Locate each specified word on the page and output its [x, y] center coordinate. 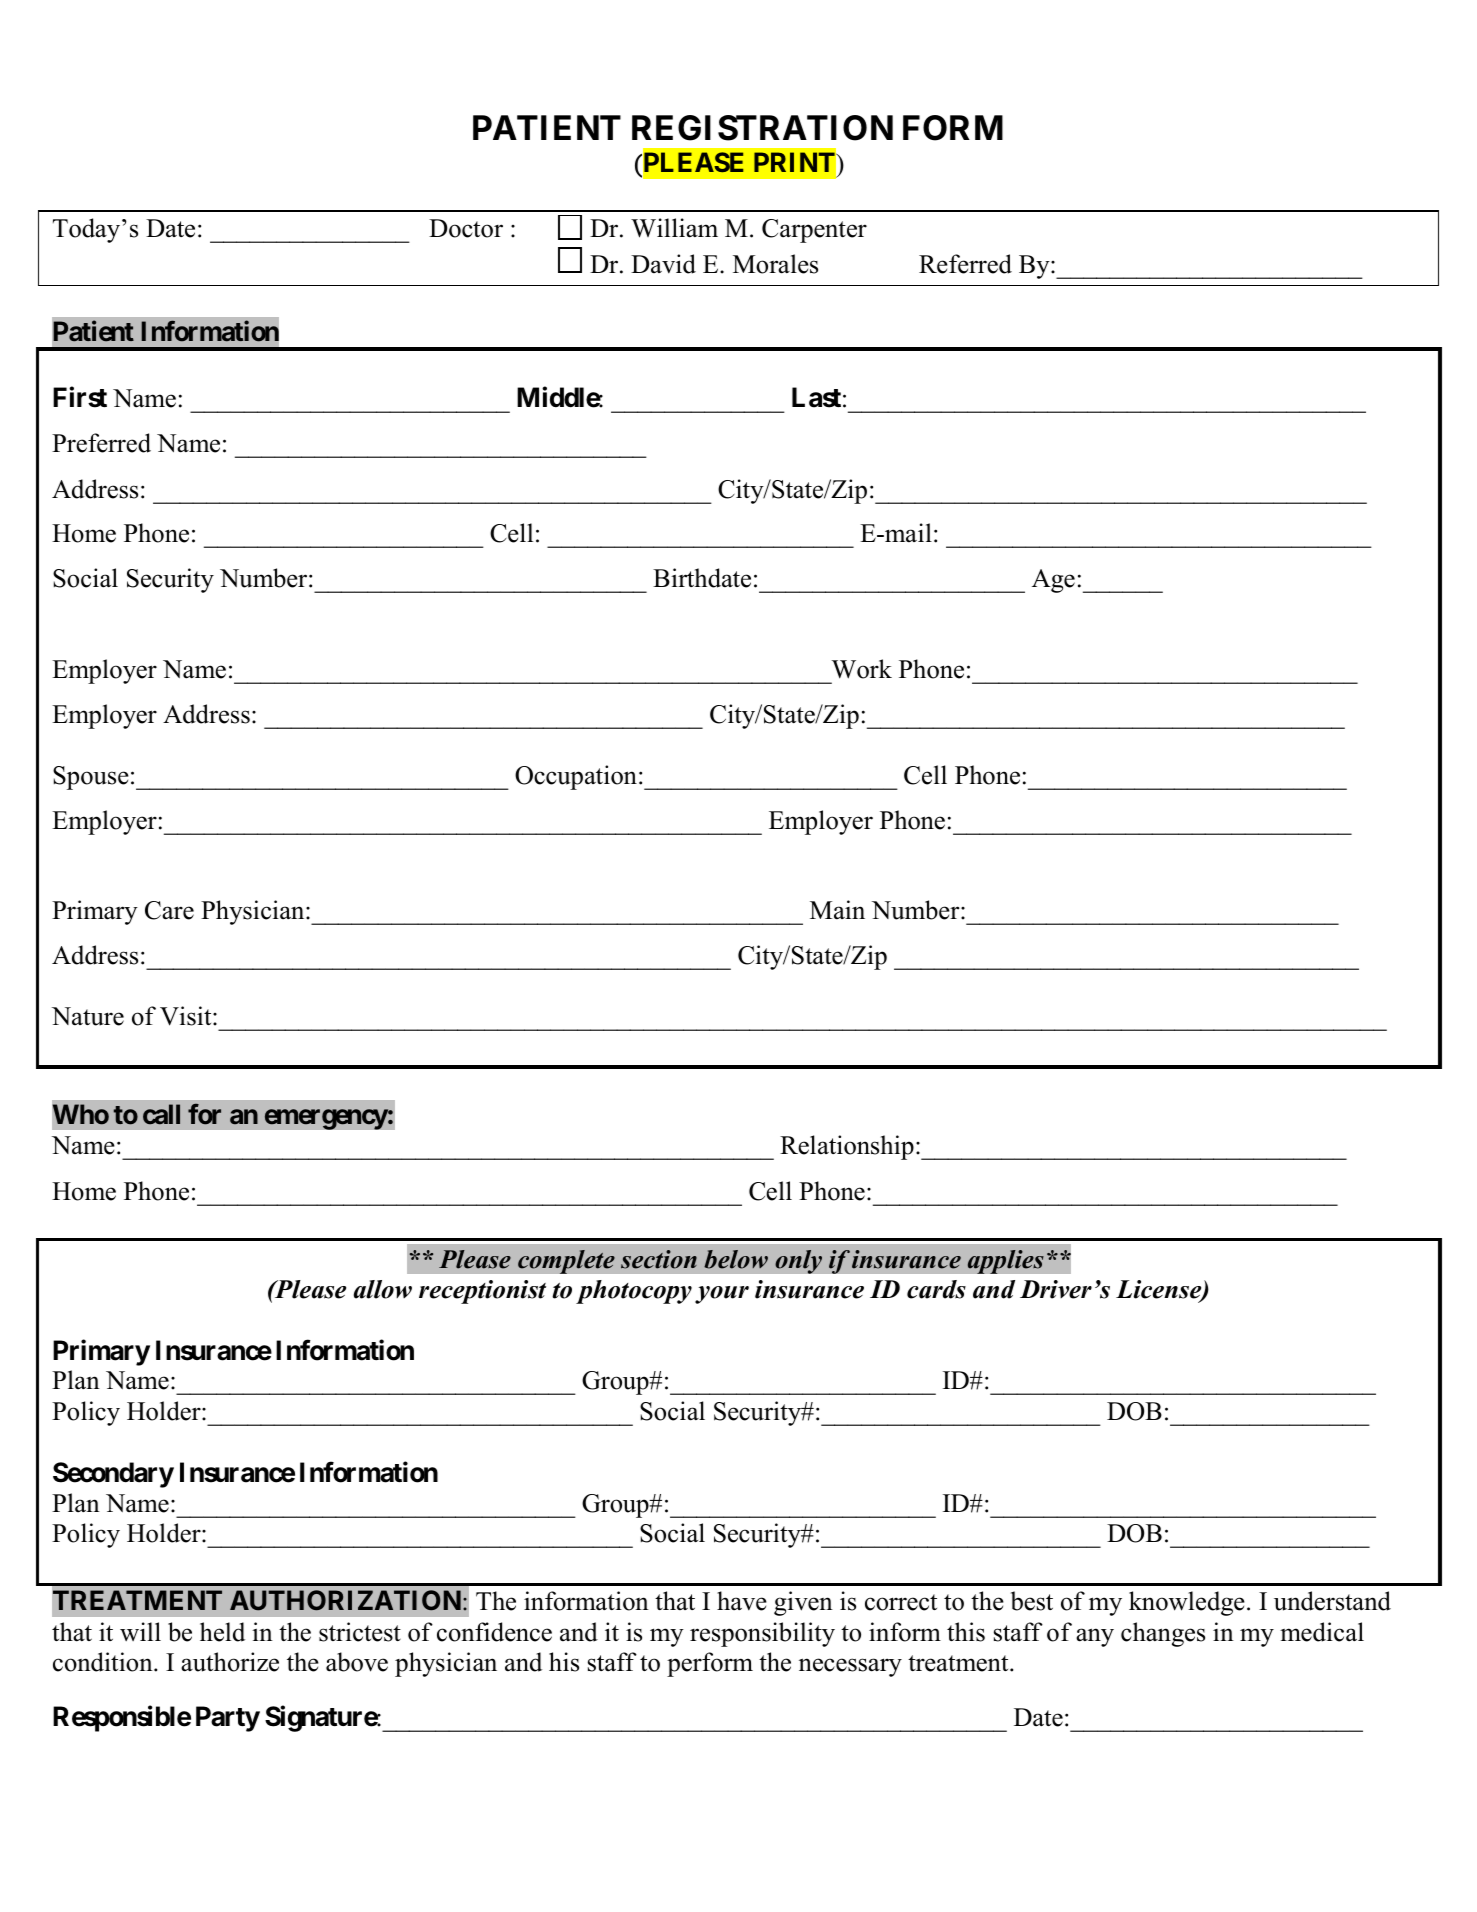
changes [1163, 1634]
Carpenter [814, 231]
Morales [775, 264]
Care [169, 910]
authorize [230, 1662]
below [736, 1259]
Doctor [466, 228]
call [161, 1114]
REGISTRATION [762, 128]
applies [1005, 1262]
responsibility [762, 1634]
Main [837, 909]
